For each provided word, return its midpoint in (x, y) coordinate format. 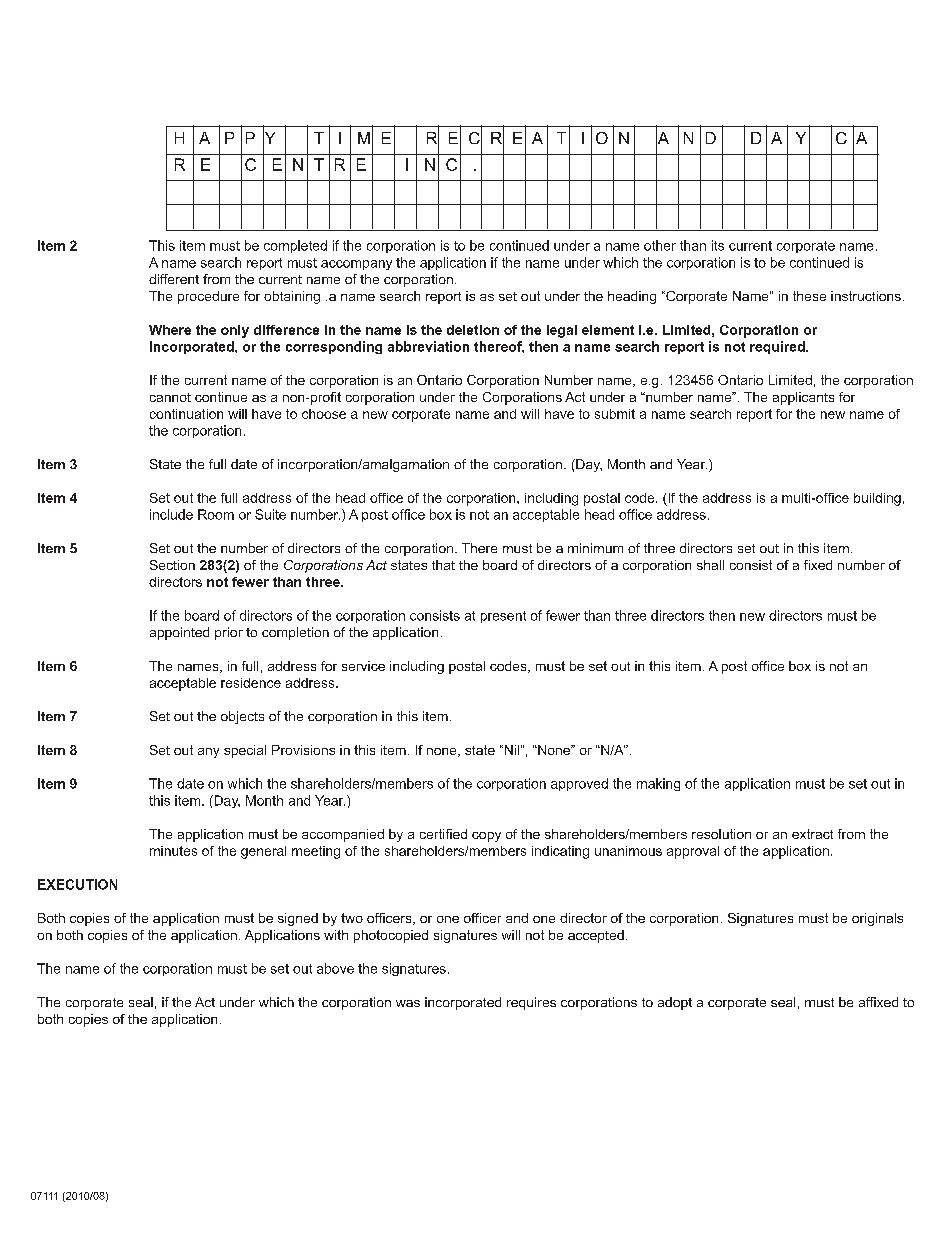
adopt (675, 1003)
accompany (356, 265)
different (174, 279)
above (335, 968)
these (809, 296)
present (503, 617)
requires (531, 1003)
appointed (179, 633)
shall (710, 565)
